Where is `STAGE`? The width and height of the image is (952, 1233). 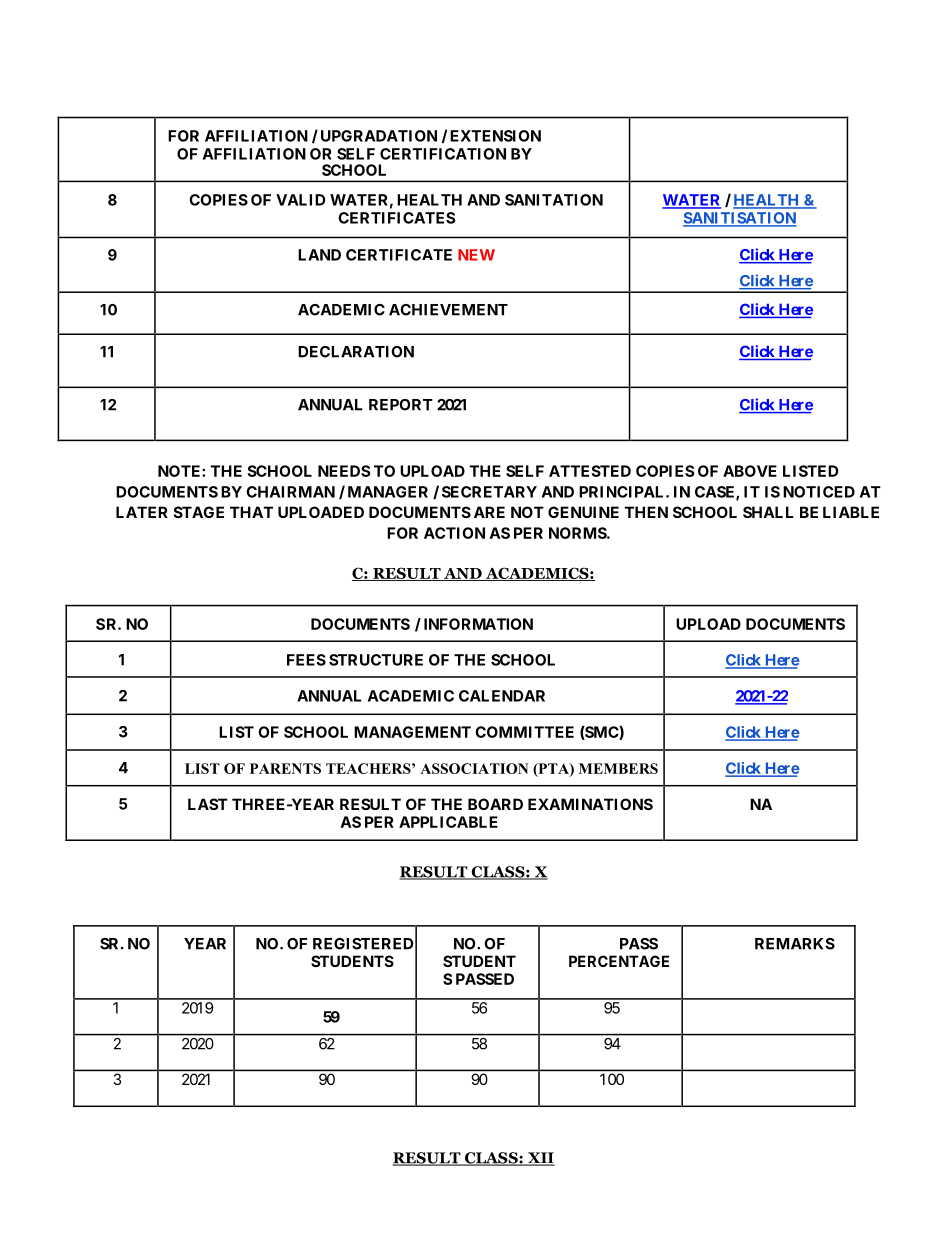
STAGE is located at coordinates (199, 512).
